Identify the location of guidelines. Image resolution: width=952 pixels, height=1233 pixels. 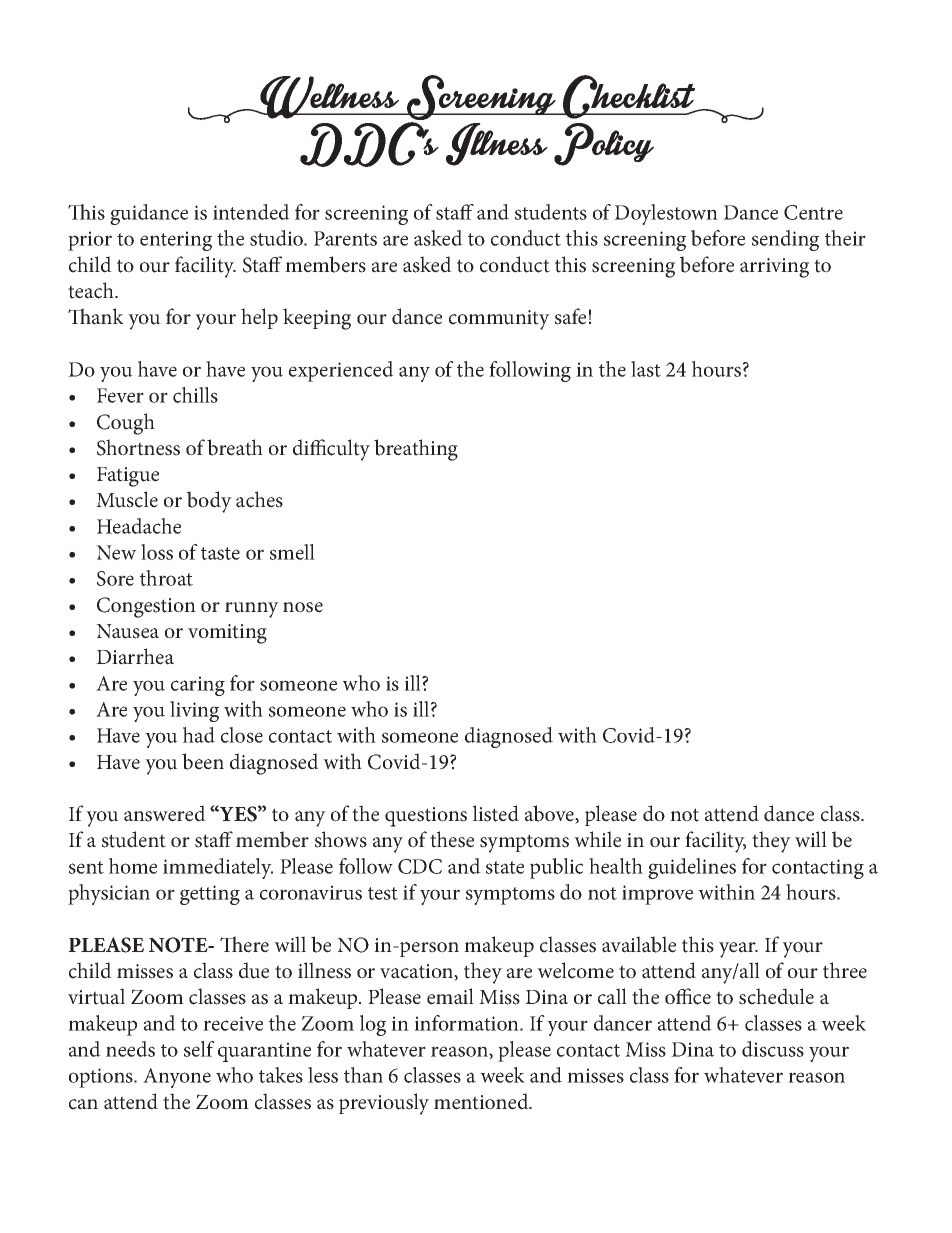
(692, 868).
